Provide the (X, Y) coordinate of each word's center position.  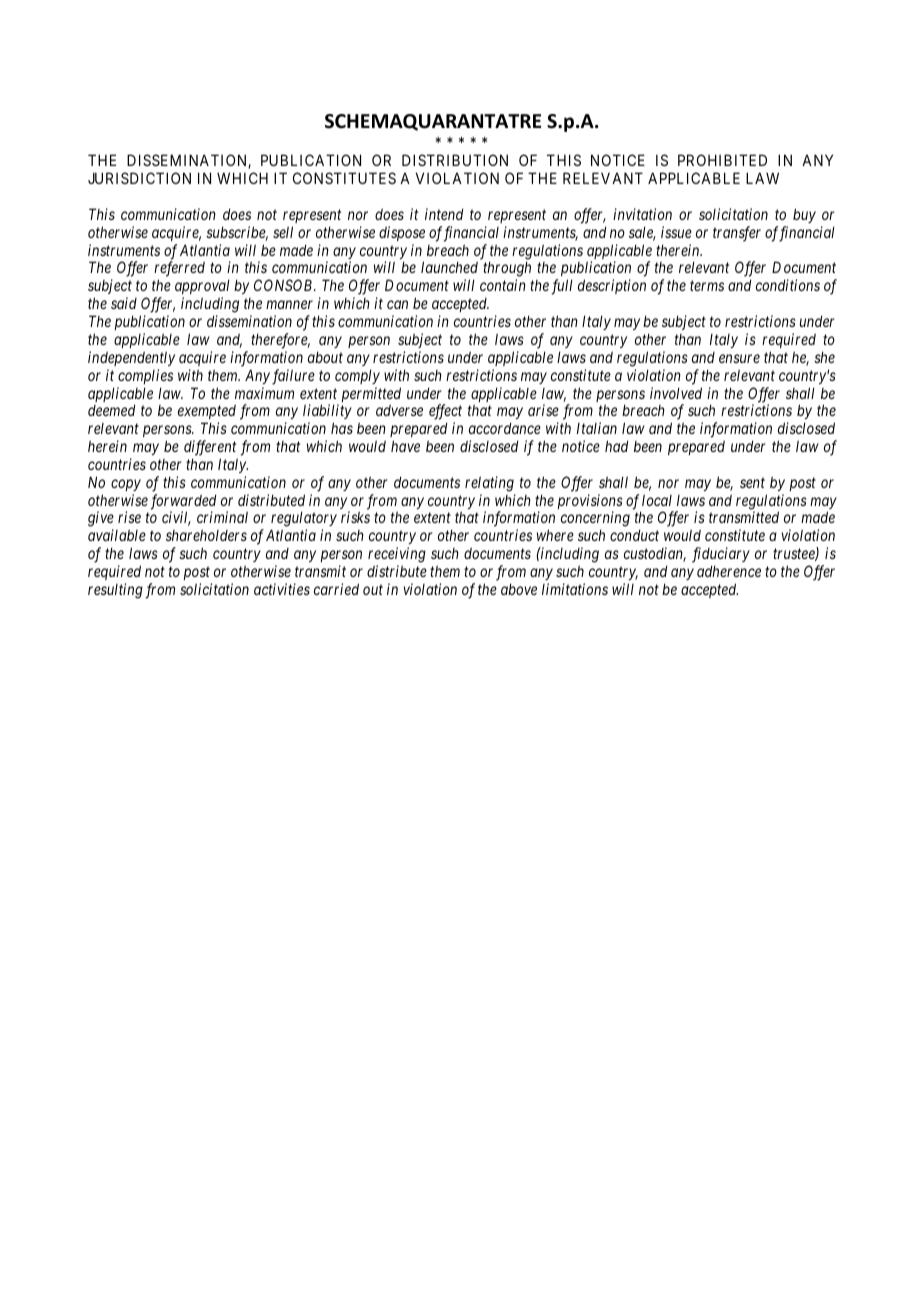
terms (707, 286)
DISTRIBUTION (455, 160)
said (124, 303)
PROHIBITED (722, 160)
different (210, 448)
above (519, 589)
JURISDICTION (139, 178)
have (405, 446)
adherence (729, 571)
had (616, 446)
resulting (115, 591)
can (397, 304)
